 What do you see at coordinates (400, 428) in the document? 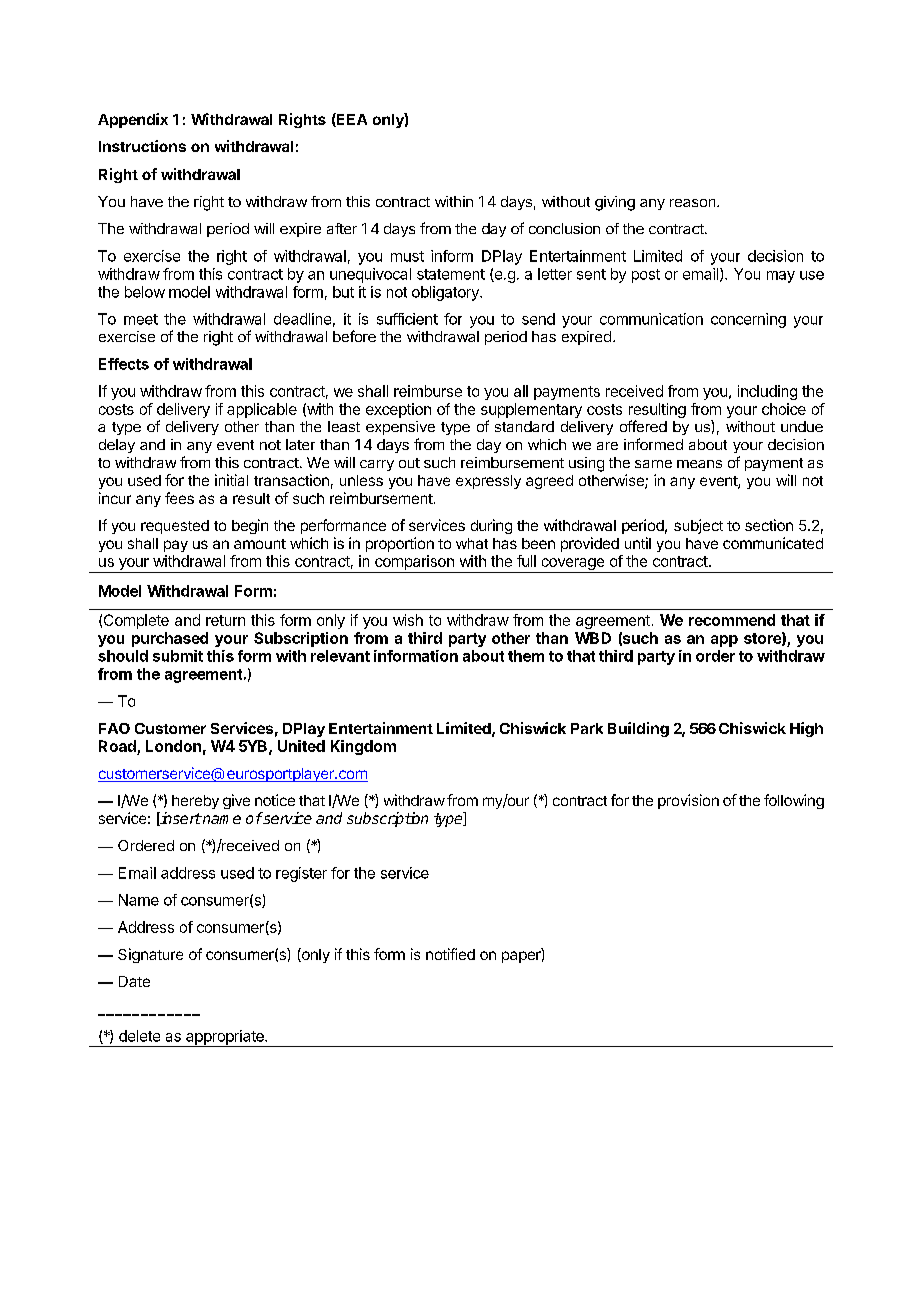
I see `expensive` at bounding box center [400, 428].
